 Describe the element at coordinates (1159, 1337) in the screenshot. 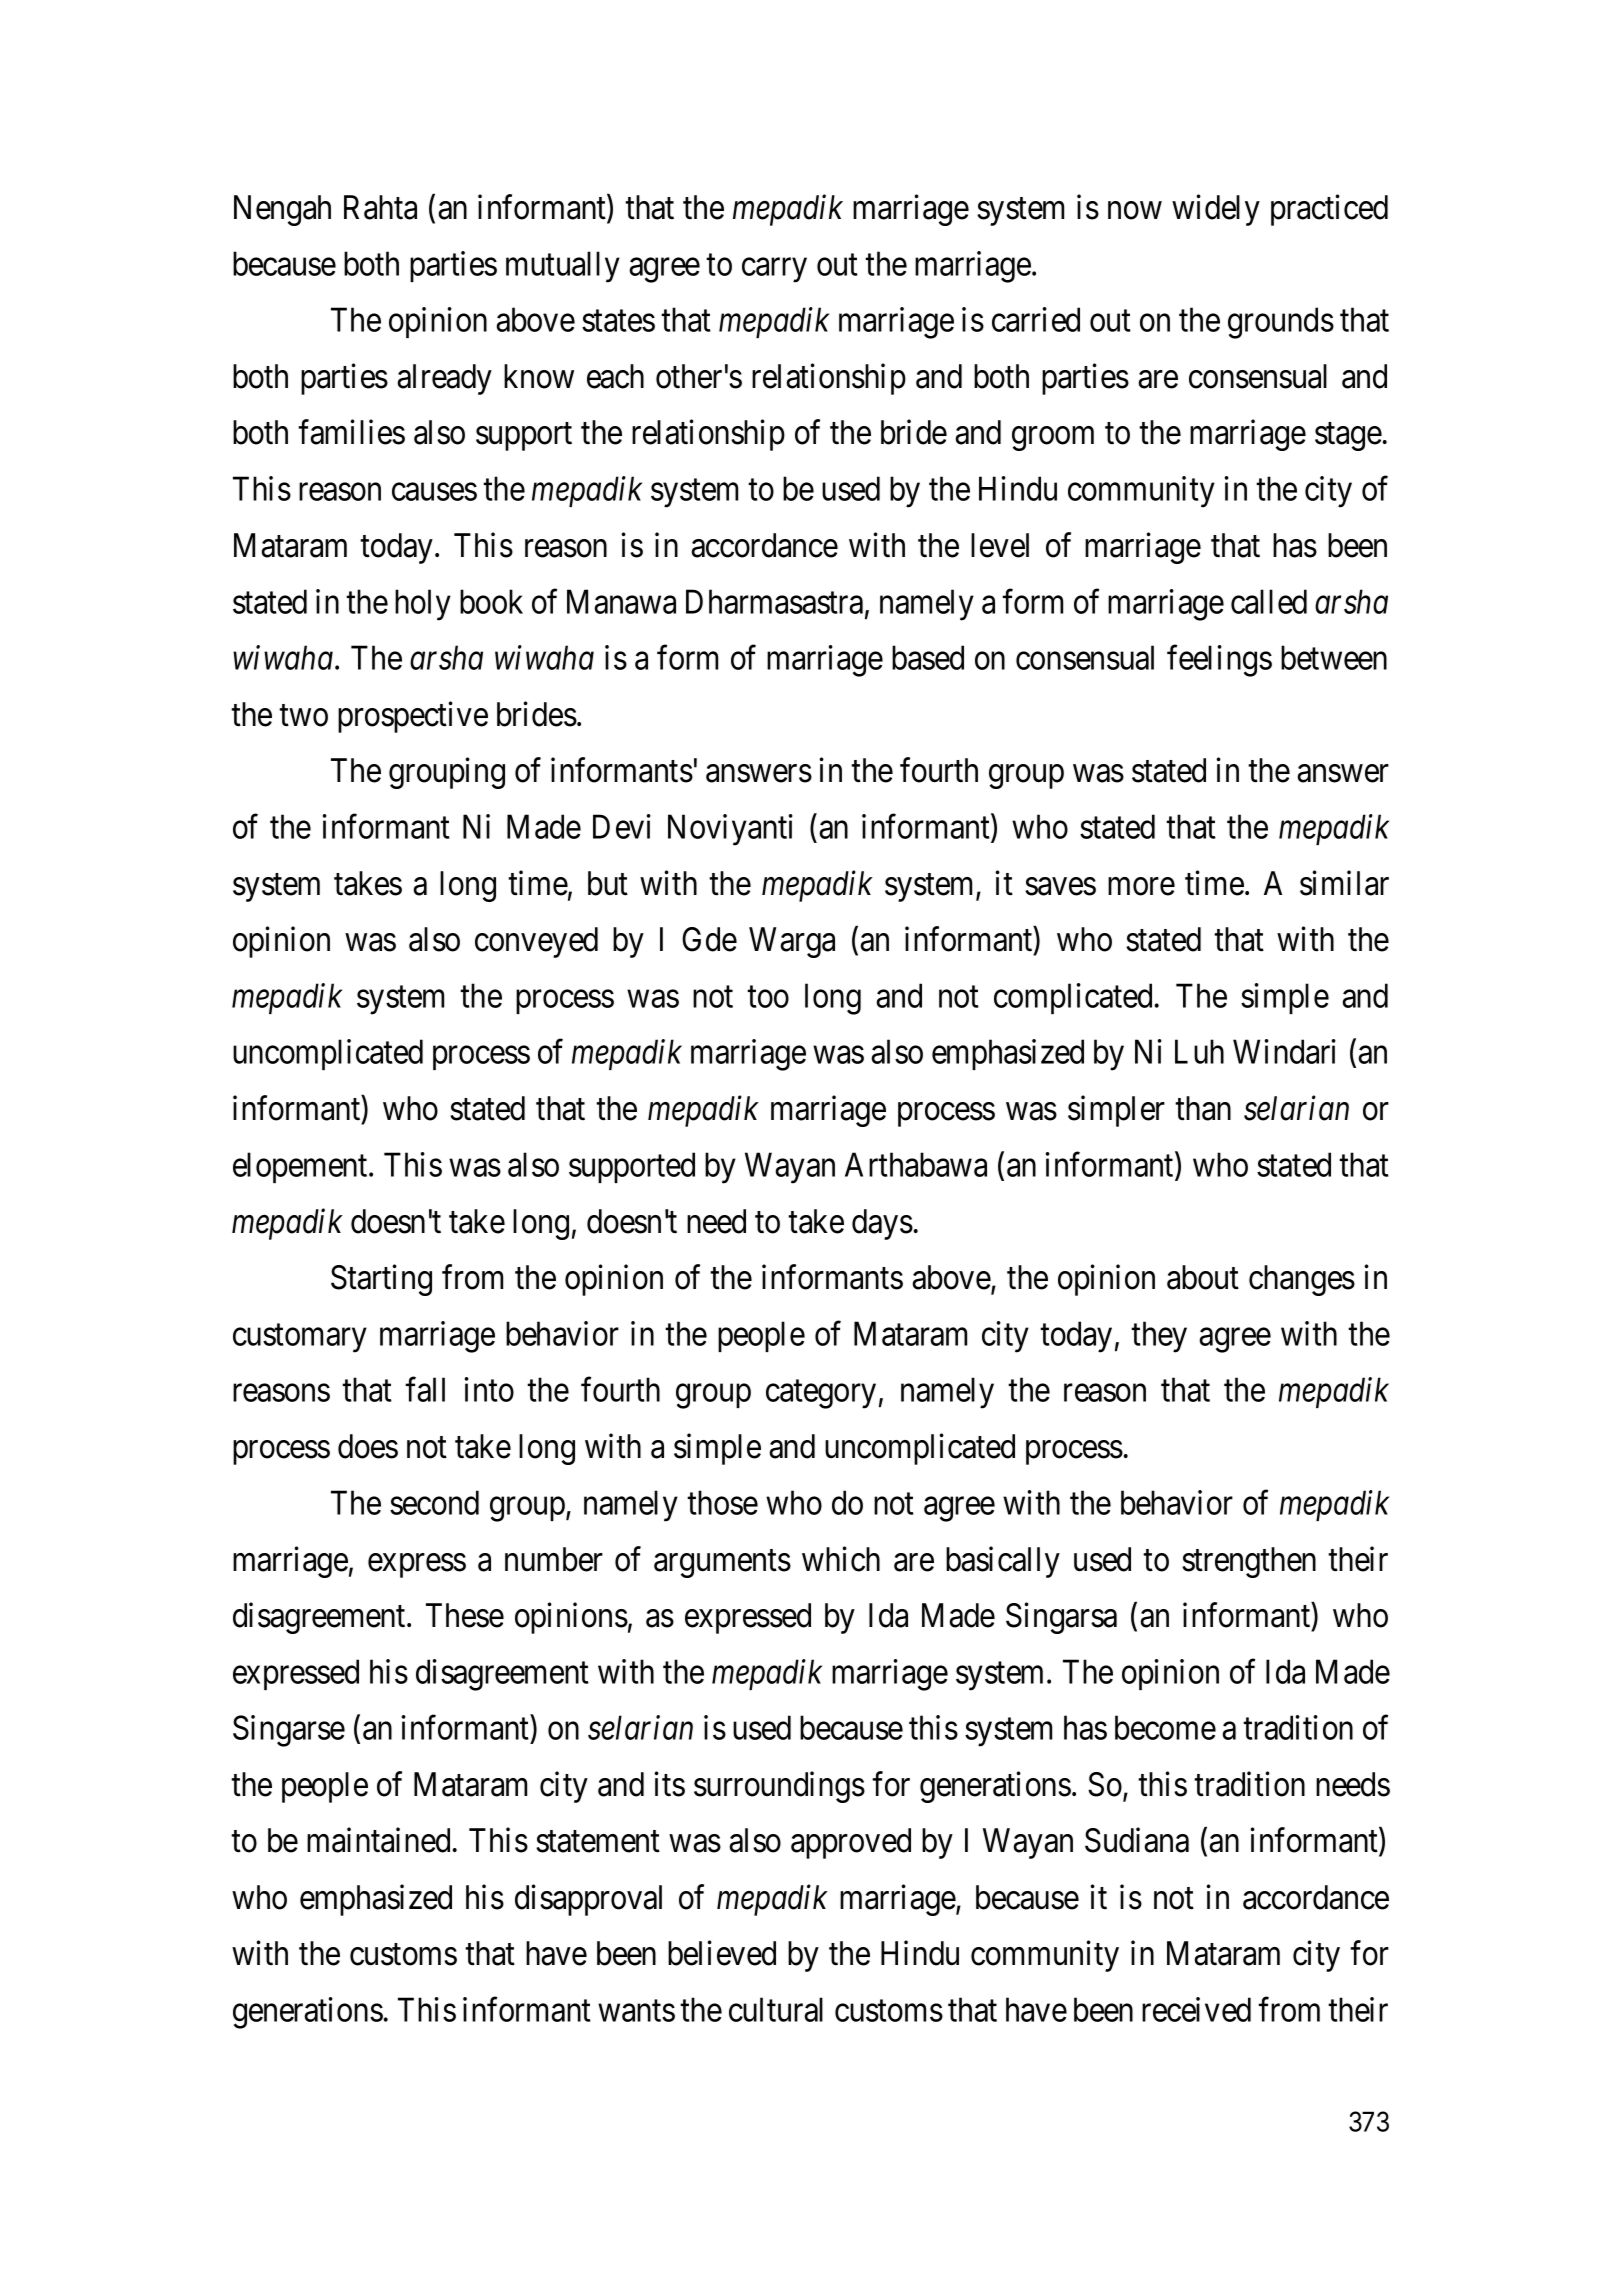

I see `they` at that location.
